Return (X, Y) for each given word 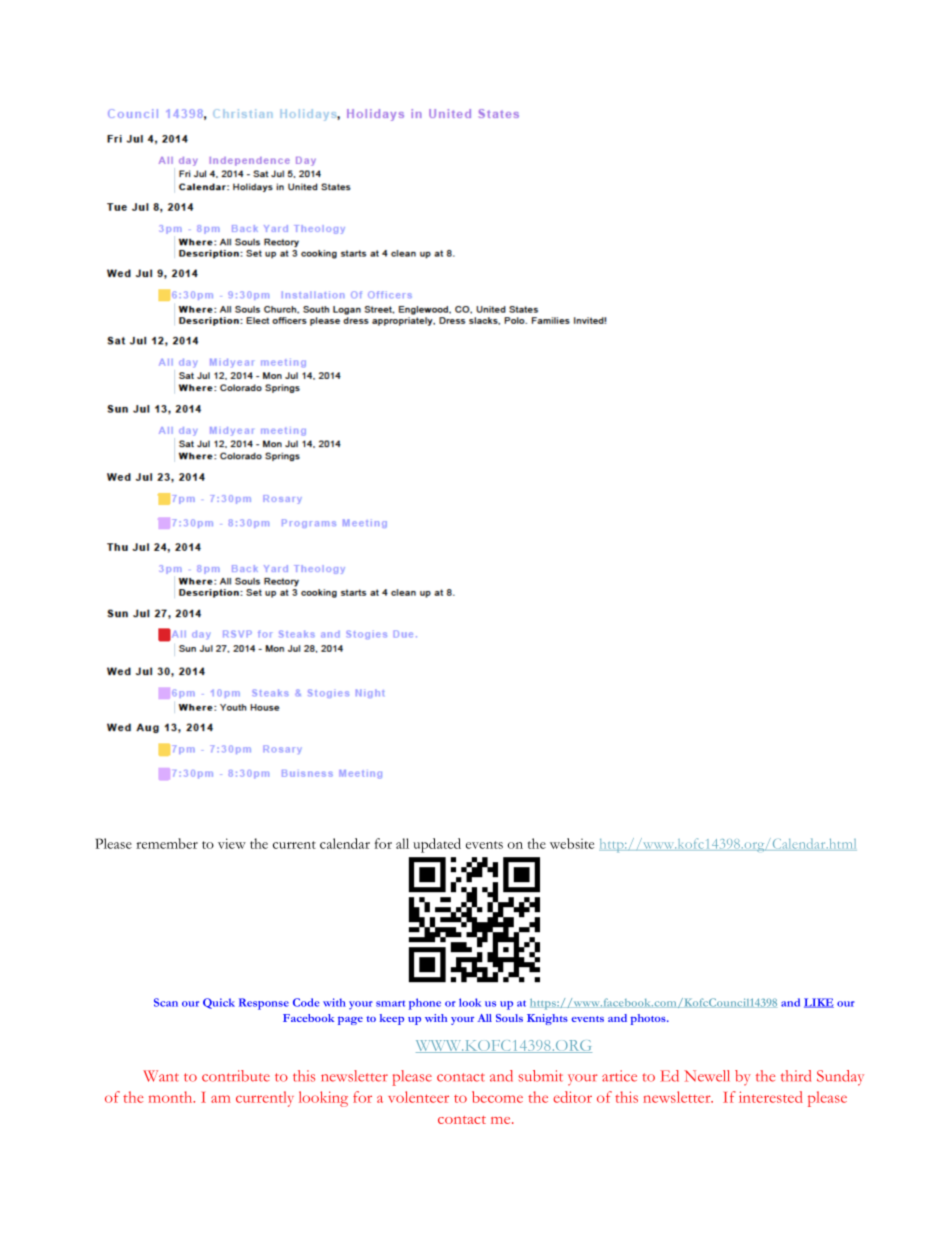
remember (167, 843)
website (572, 843)
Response (264, 1004)
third (796, 1076)
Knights (547, 1019)
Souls (509, 1018)
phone (425, 1004)
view (232, 843)
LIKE (819, 1003)
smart (390, 1004)
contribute (236, 1076)
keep (392, 1019)
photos (649, 1019)
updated (437, 845)
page (350, 1020)
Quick (219, 1003)
